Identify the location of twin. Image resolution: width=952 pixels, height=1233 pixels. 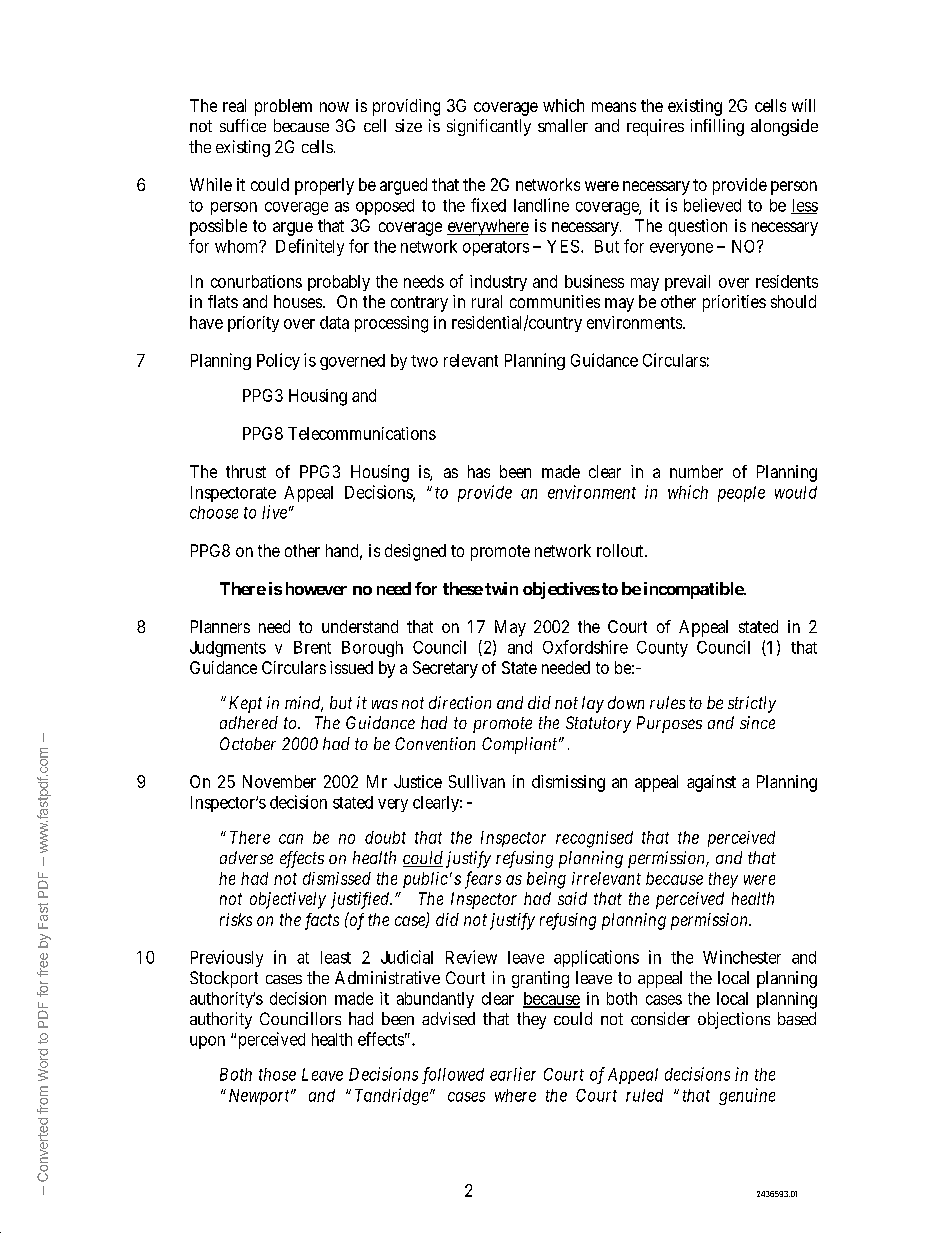
(501, 588).
